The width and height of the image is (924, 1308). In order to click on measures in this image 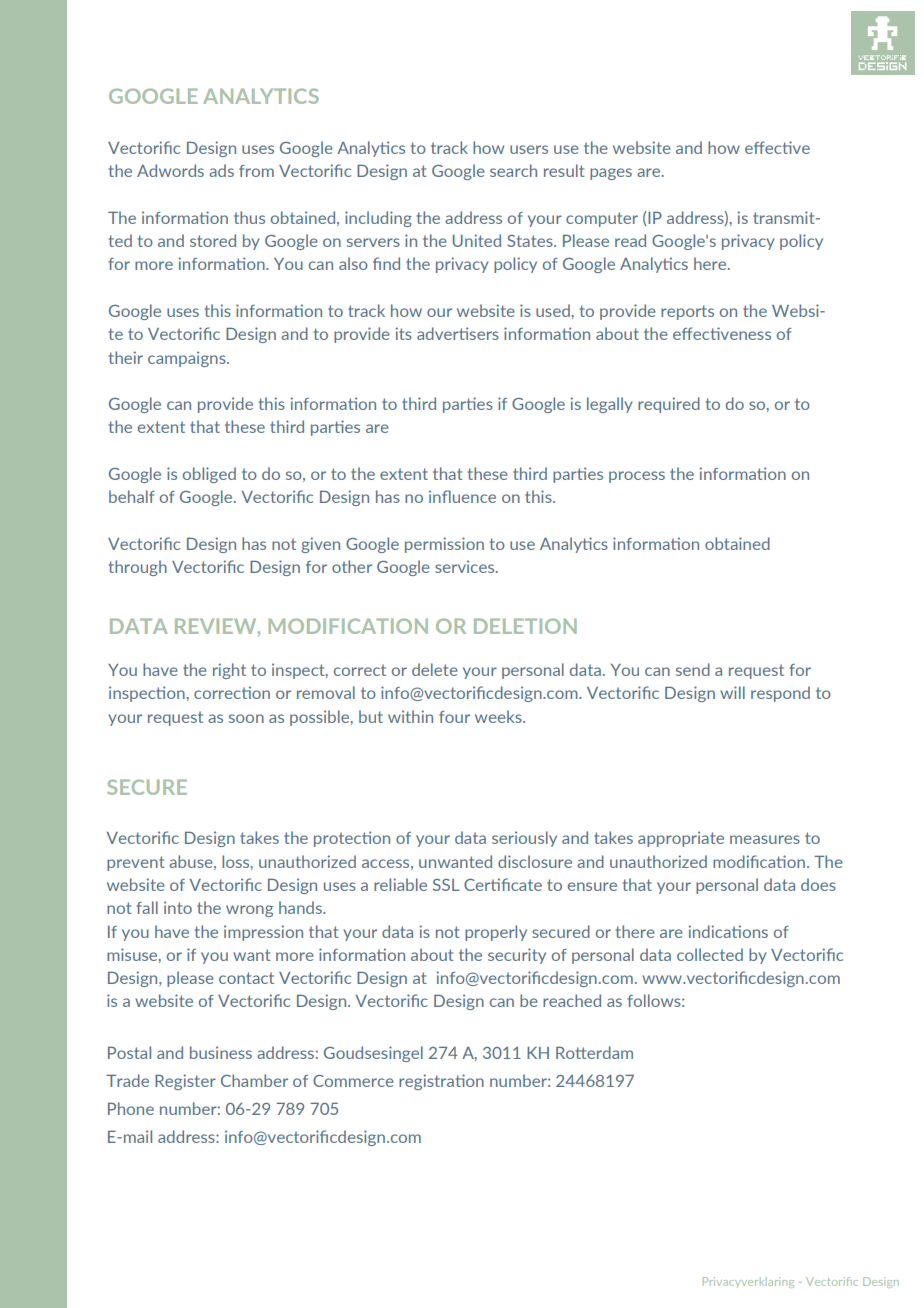, I will do `click(765, 839)`.
